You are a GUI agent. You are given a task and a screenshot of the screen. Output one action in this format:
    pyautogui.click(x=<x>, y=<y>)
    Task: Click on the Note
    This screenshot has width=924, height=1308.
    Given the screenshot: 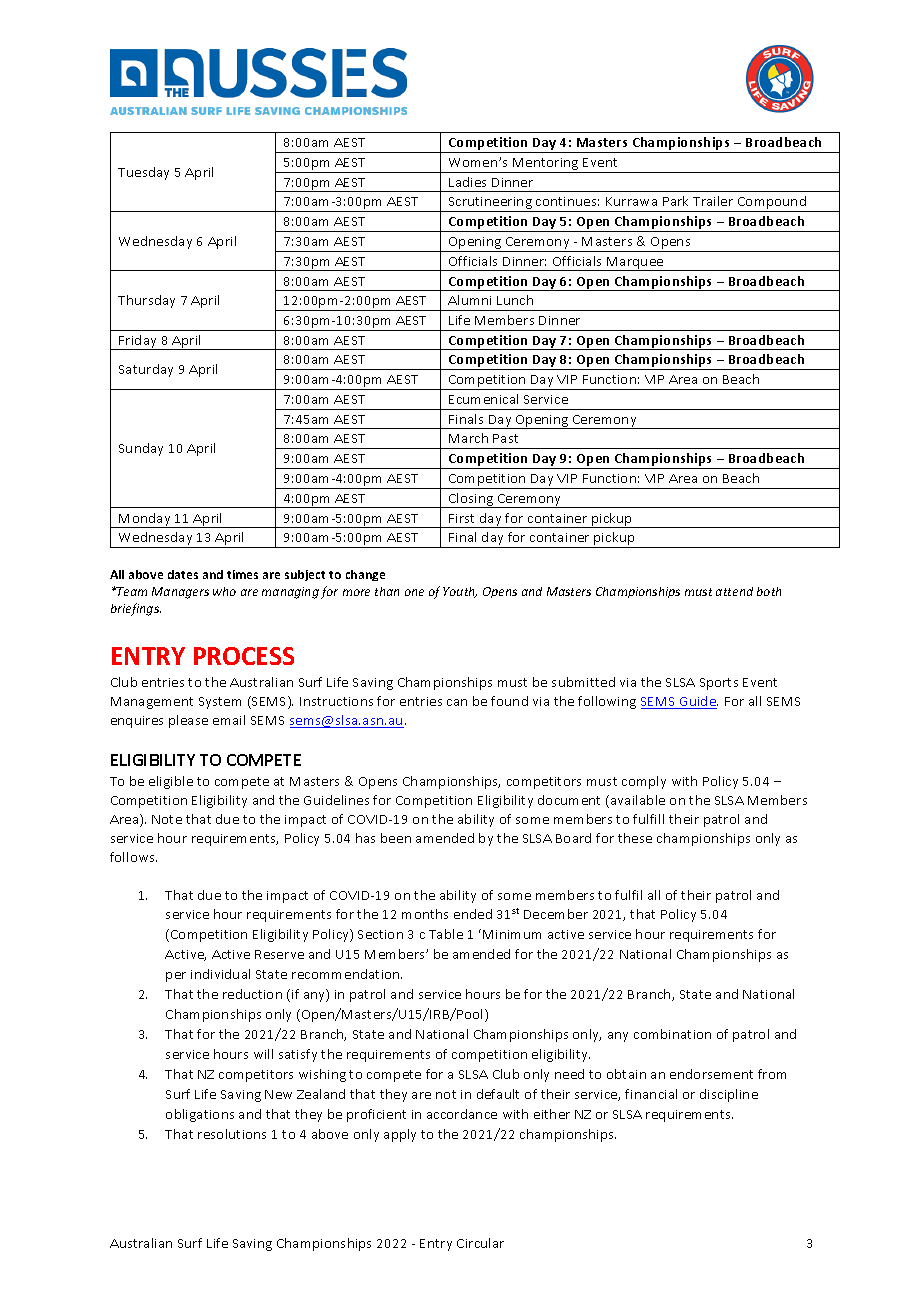 What is the action you would take?
    pyautogui.click(x=167, y=819)
